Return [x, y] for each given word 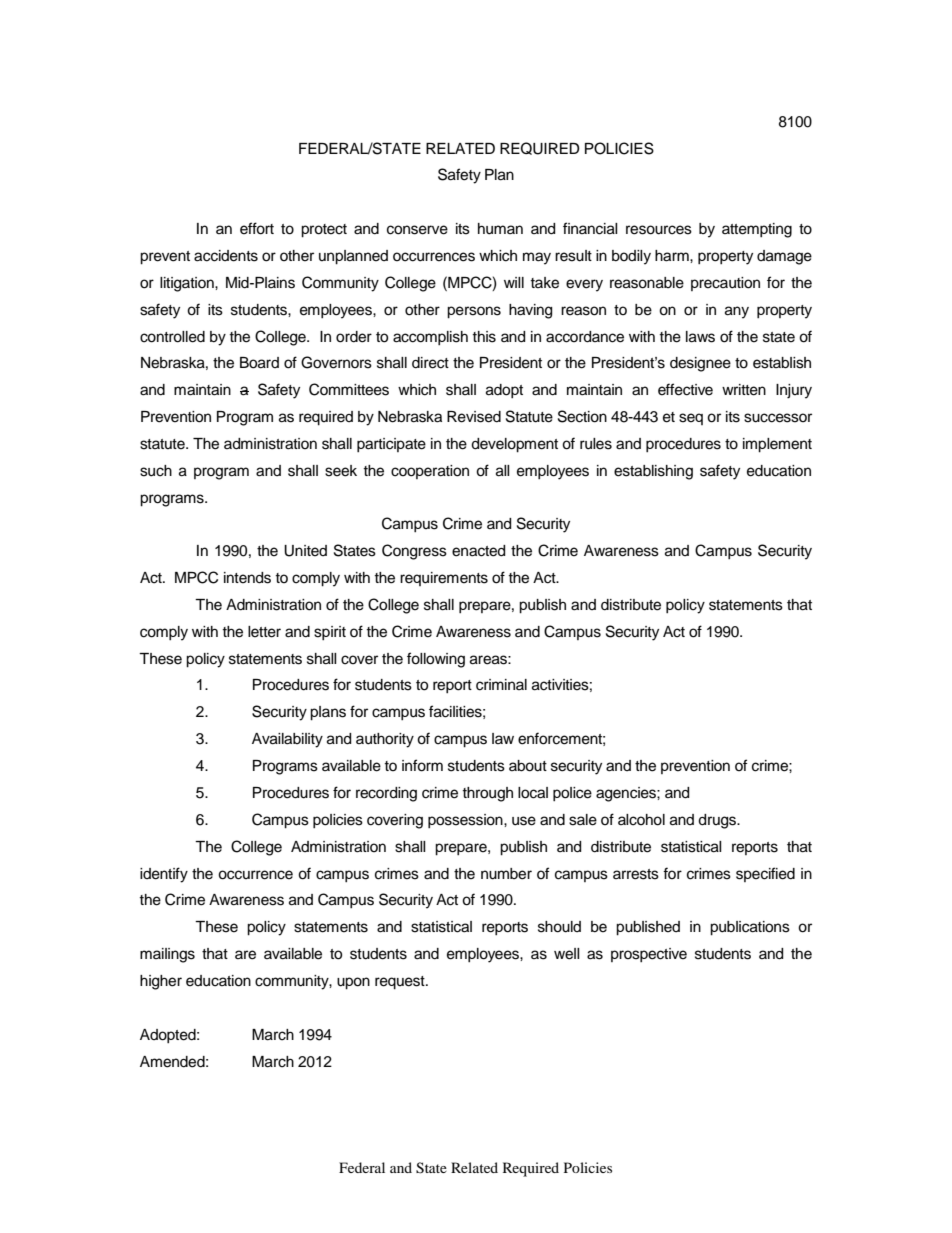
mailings [167, 955]
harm [673, 256]
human [500, 229]
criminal [501, 685]
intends [247, 578]
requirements [444, 579]
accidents [226, 256]
